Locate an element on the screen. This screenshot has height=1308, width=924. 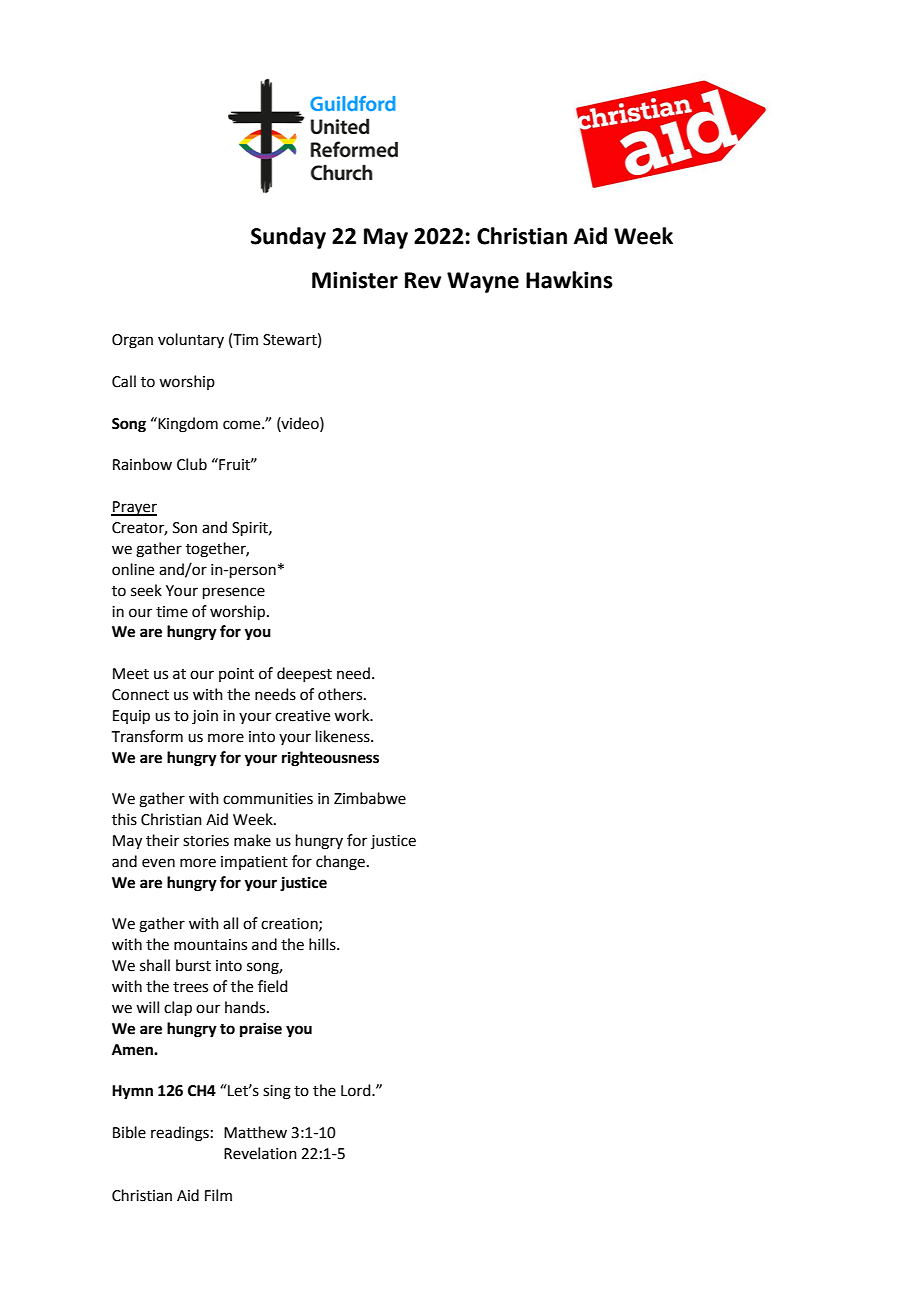
Minister is located at coordinates (355, 280).
